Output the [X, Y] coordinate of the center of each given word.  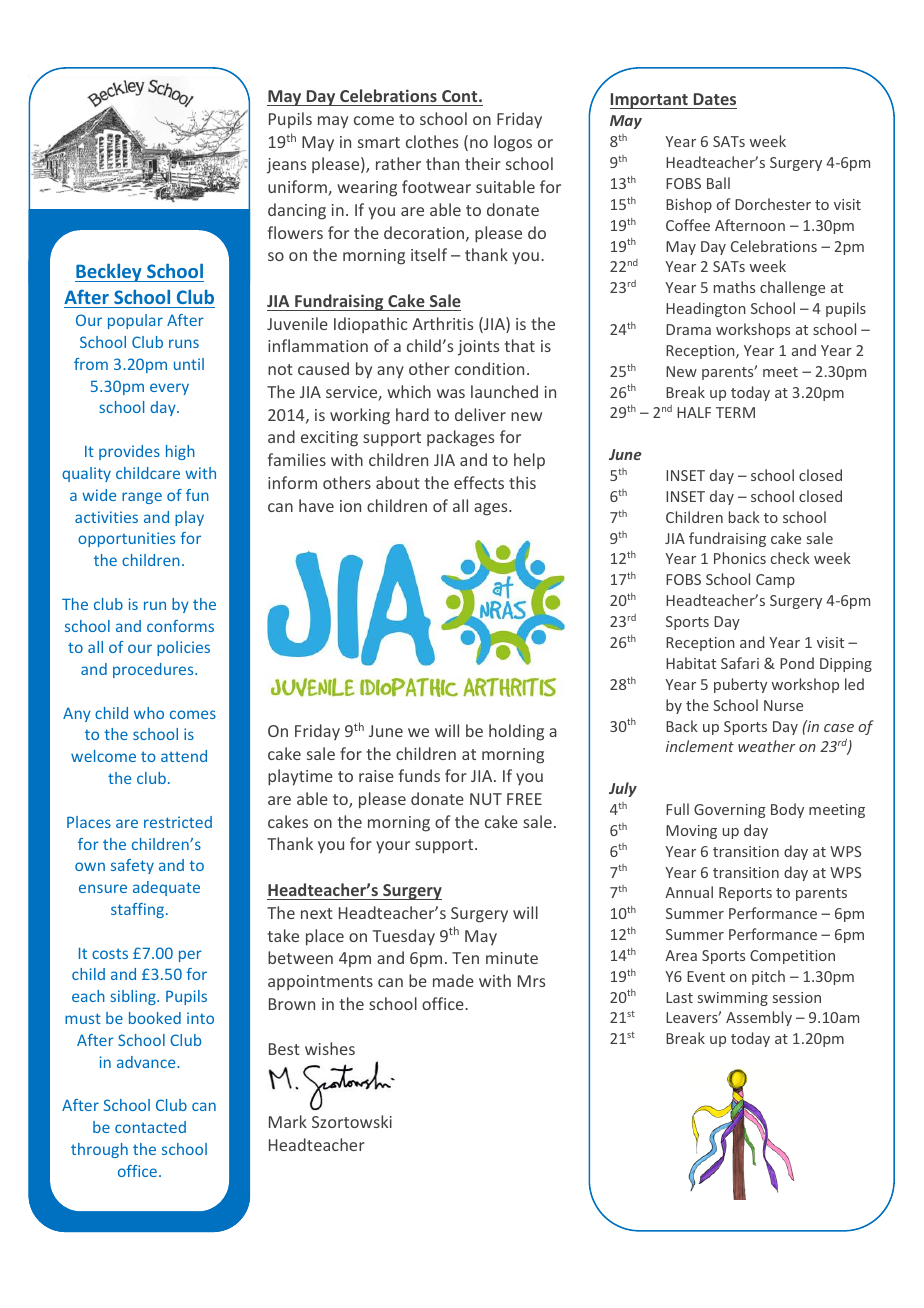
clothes [432, 141]
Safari [740, 663]
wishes [330, 1048]
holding [516, 732]
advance [147, 1062]
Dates [715, 99]
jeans [286, 166]
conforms [180, 626]
